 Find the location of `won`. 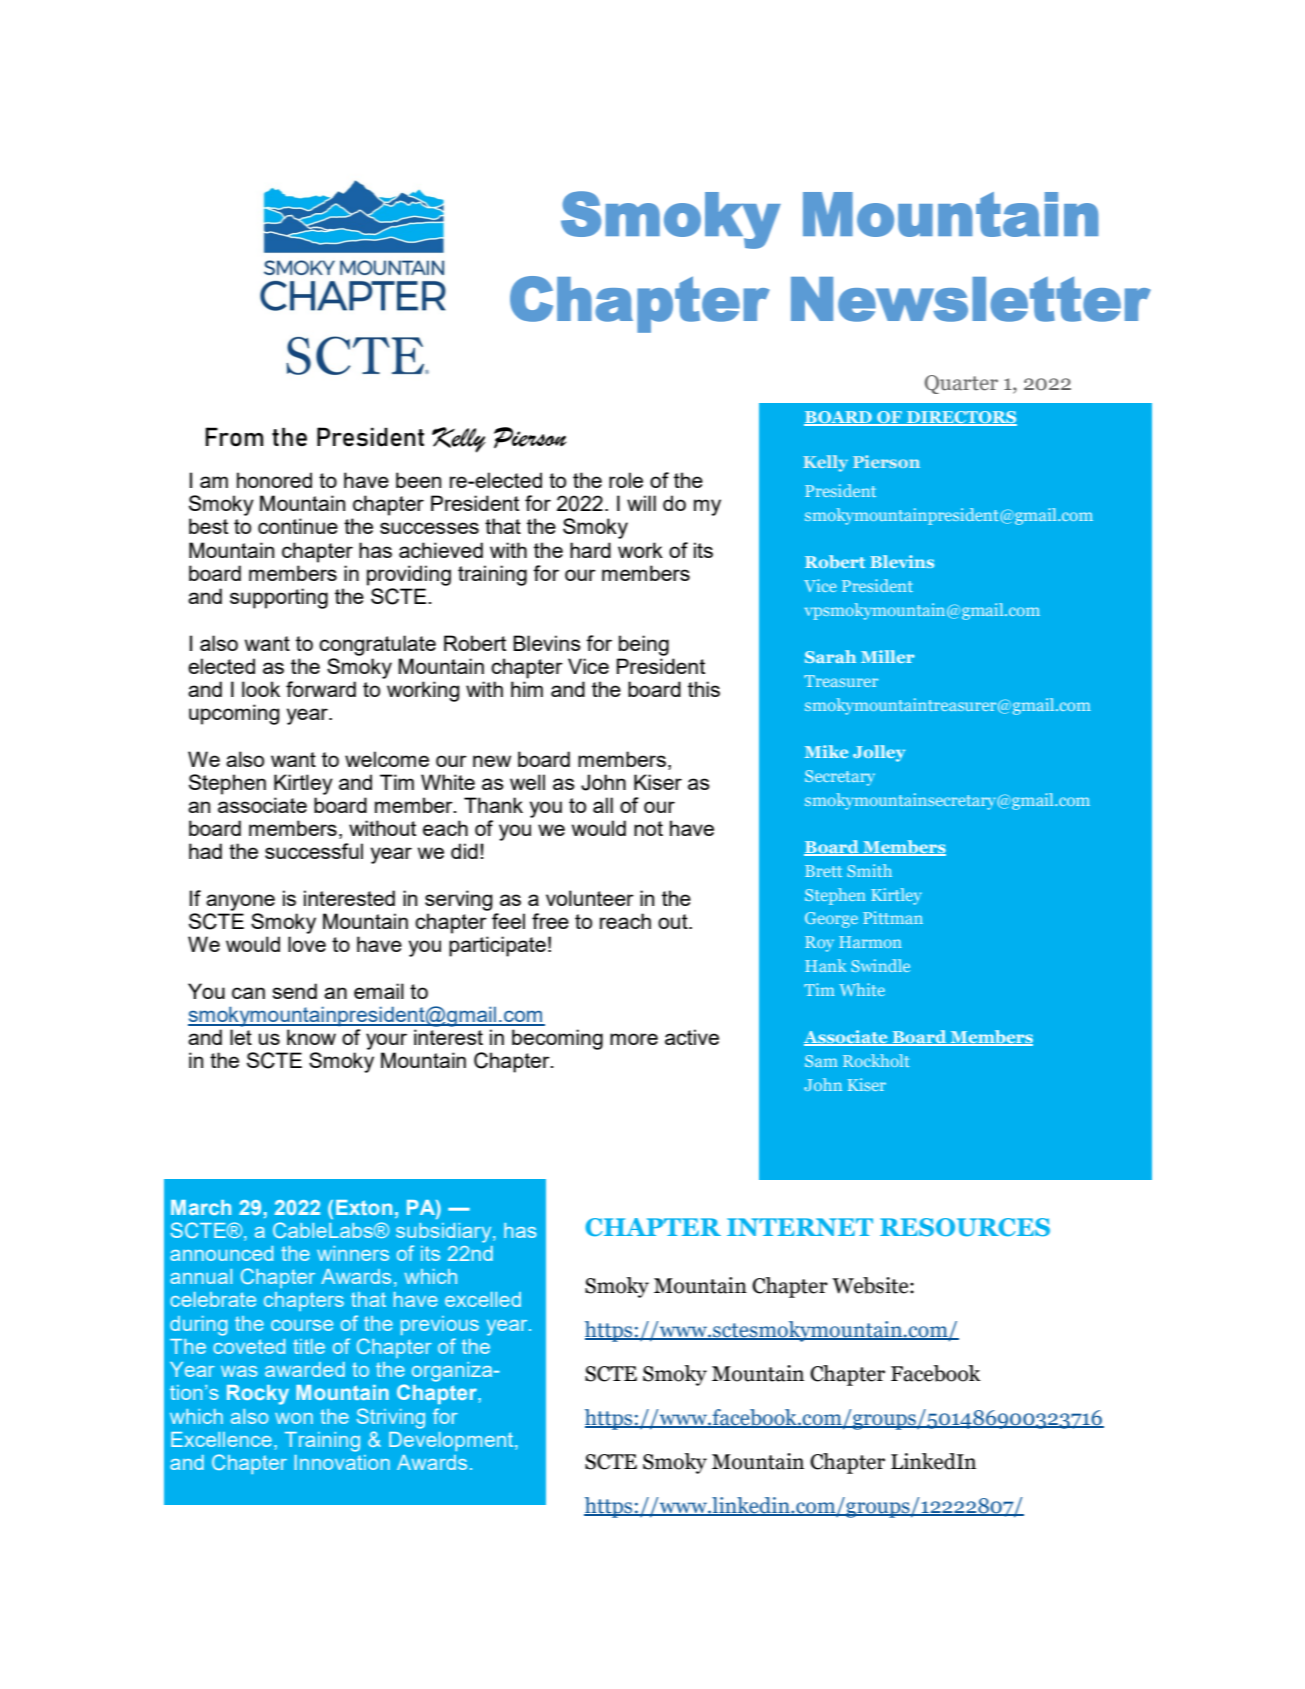

won is located at coordinates (294, 1418).
